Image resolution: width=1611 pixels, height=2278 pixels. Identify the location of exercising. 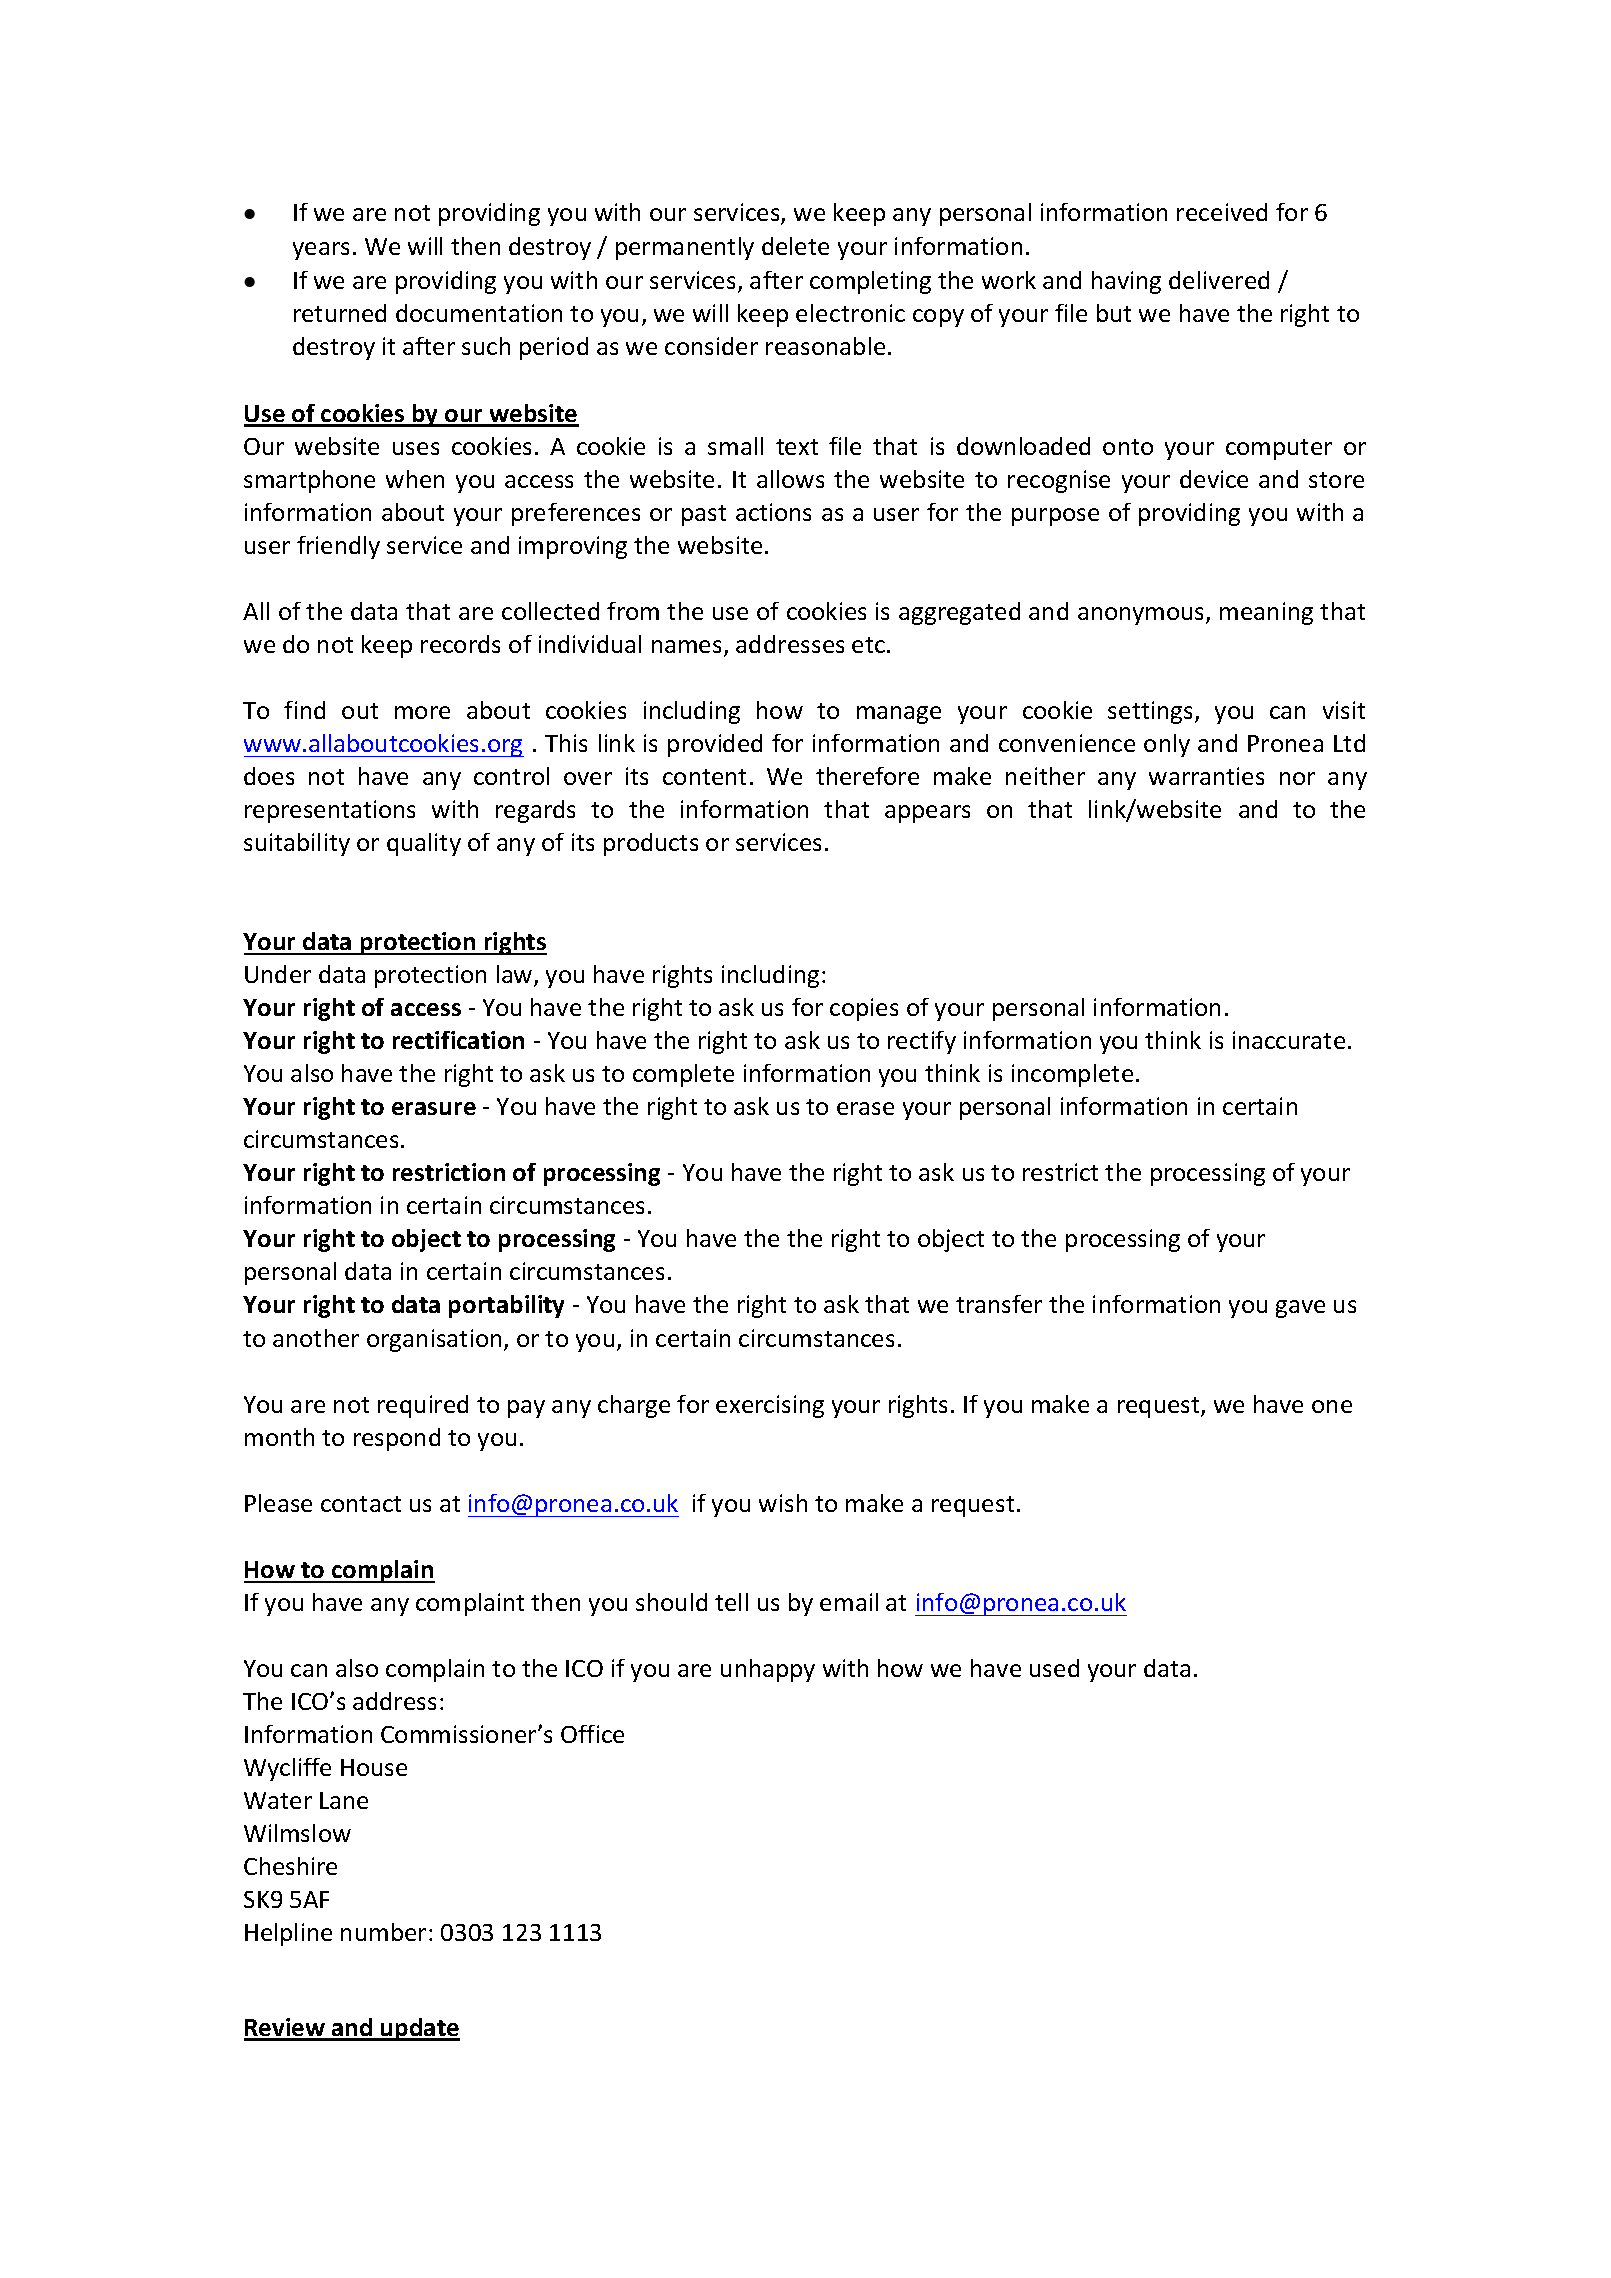
(770, 1406).
